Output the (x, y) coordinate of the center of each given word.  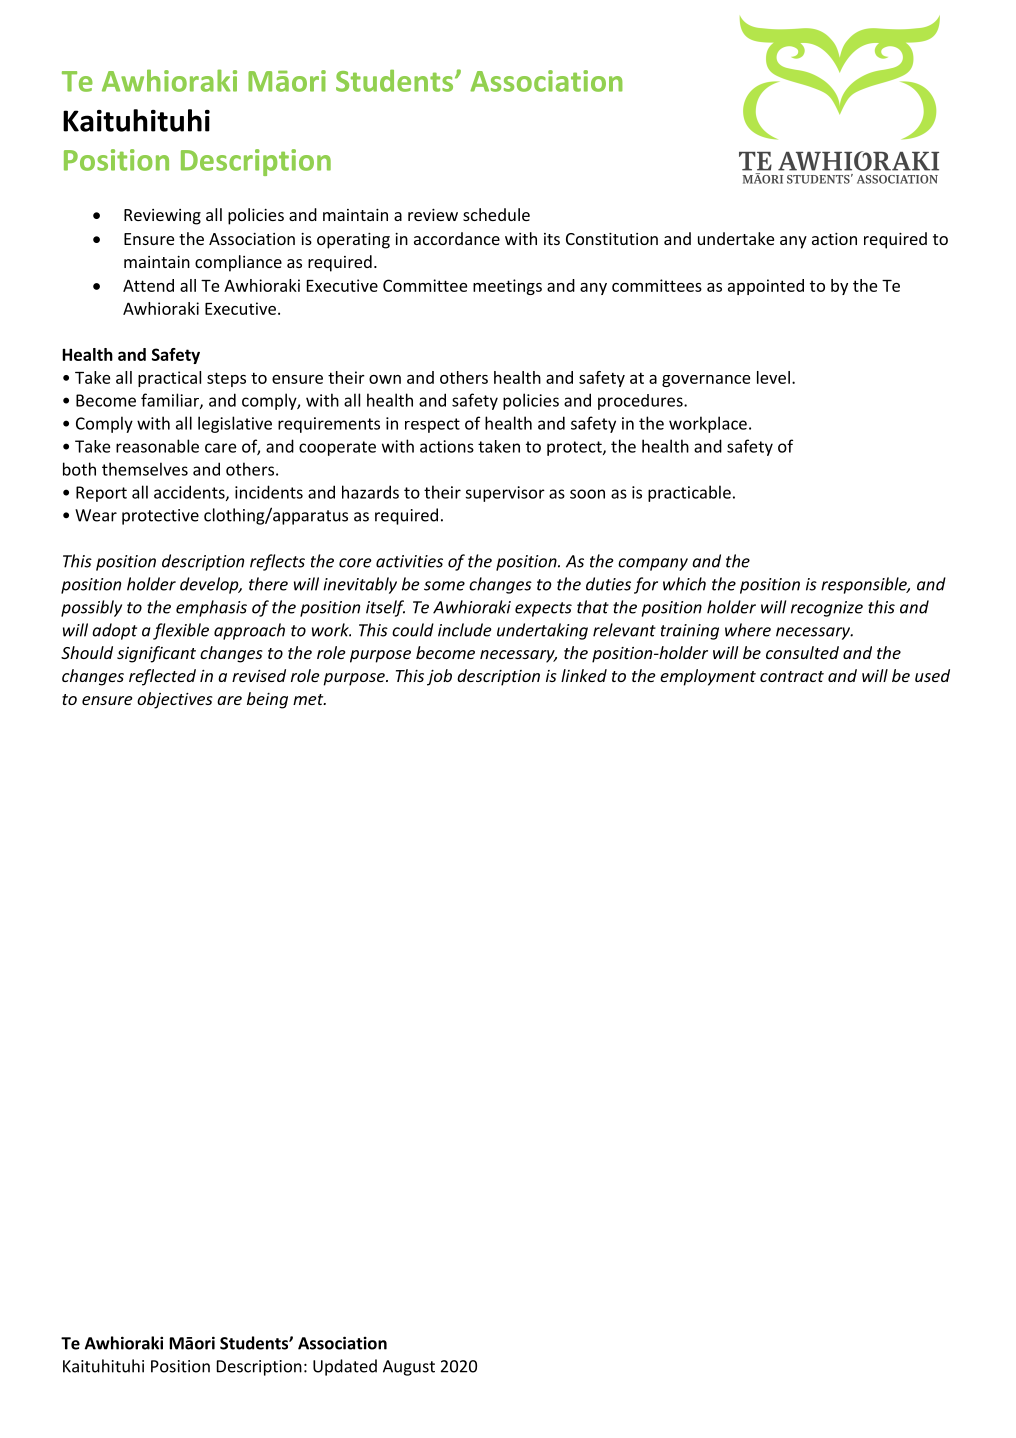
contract (792, 676)
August (409, 1368)
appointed (766, 287)
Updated (345, 1367)
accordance (457, 238)
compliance (238, 263)
